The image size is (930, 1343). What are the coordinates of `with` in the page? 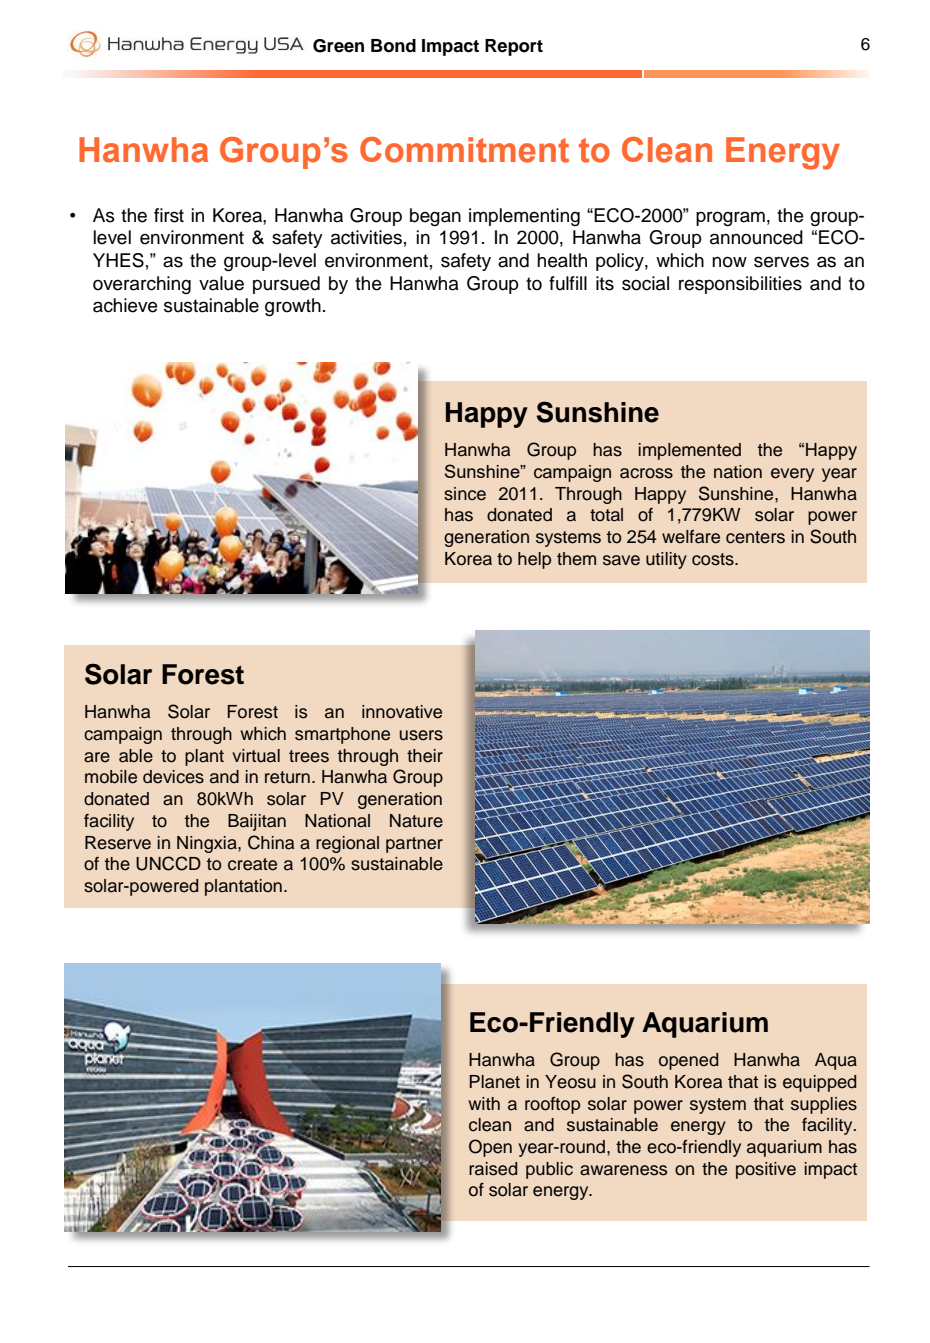 It's located at (484, 1103).
